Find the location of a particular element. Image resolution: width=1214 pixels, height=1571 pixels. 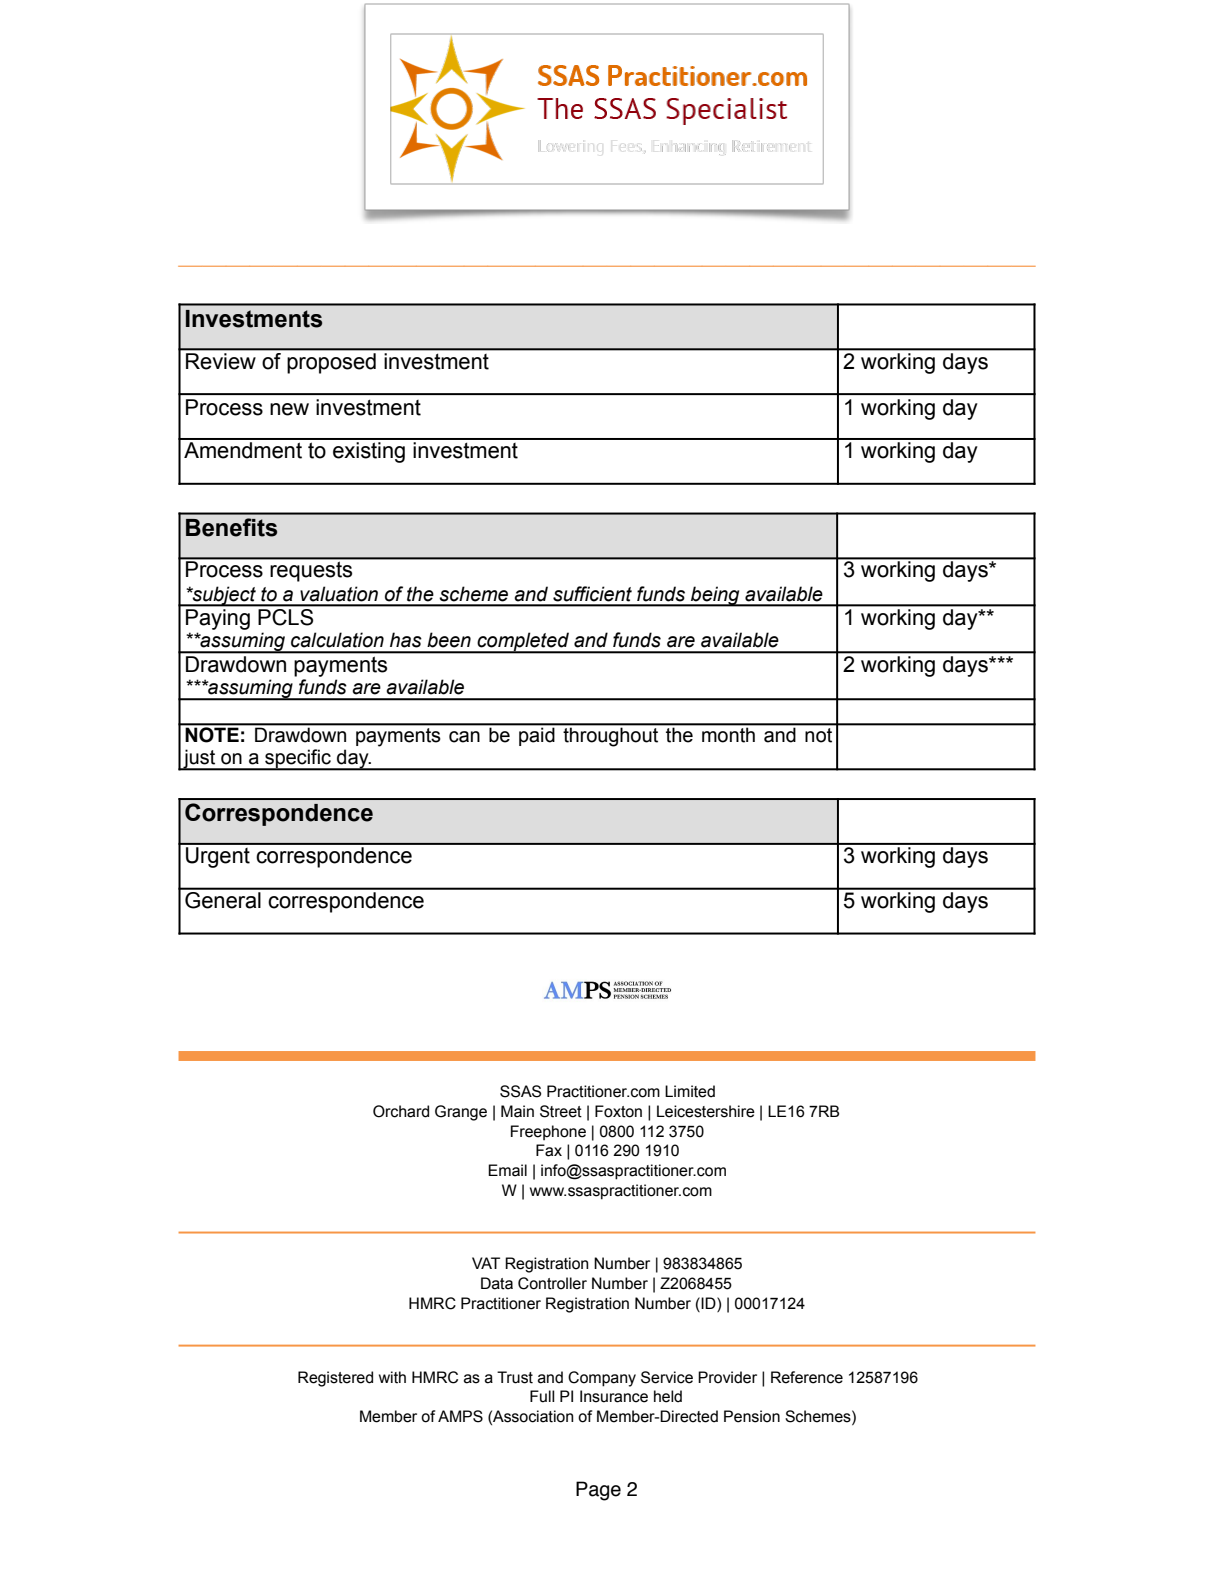

can is located at coordinates (464, 737).
